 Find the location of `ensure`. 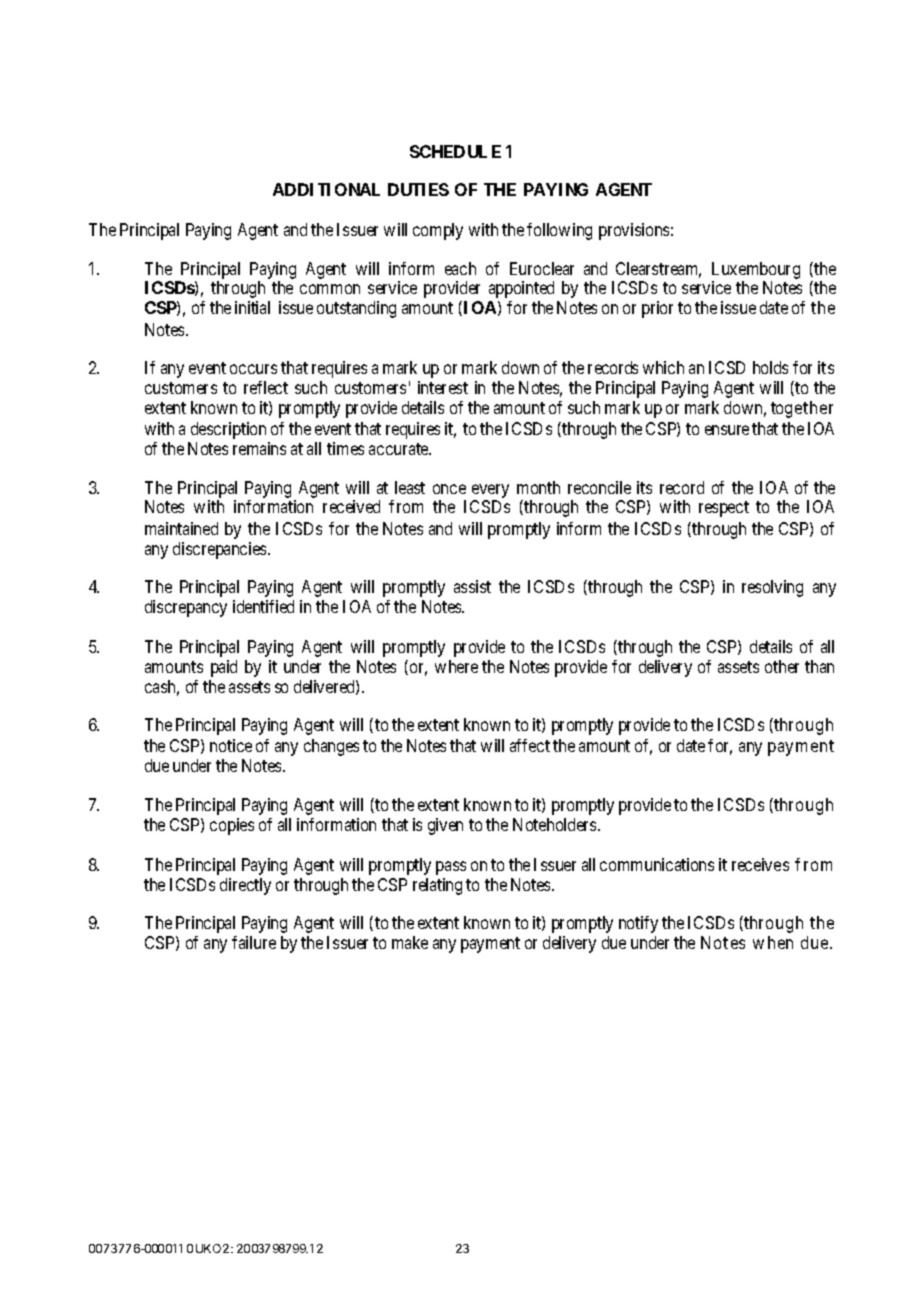

ensure is located at coordinates (727, 430).
